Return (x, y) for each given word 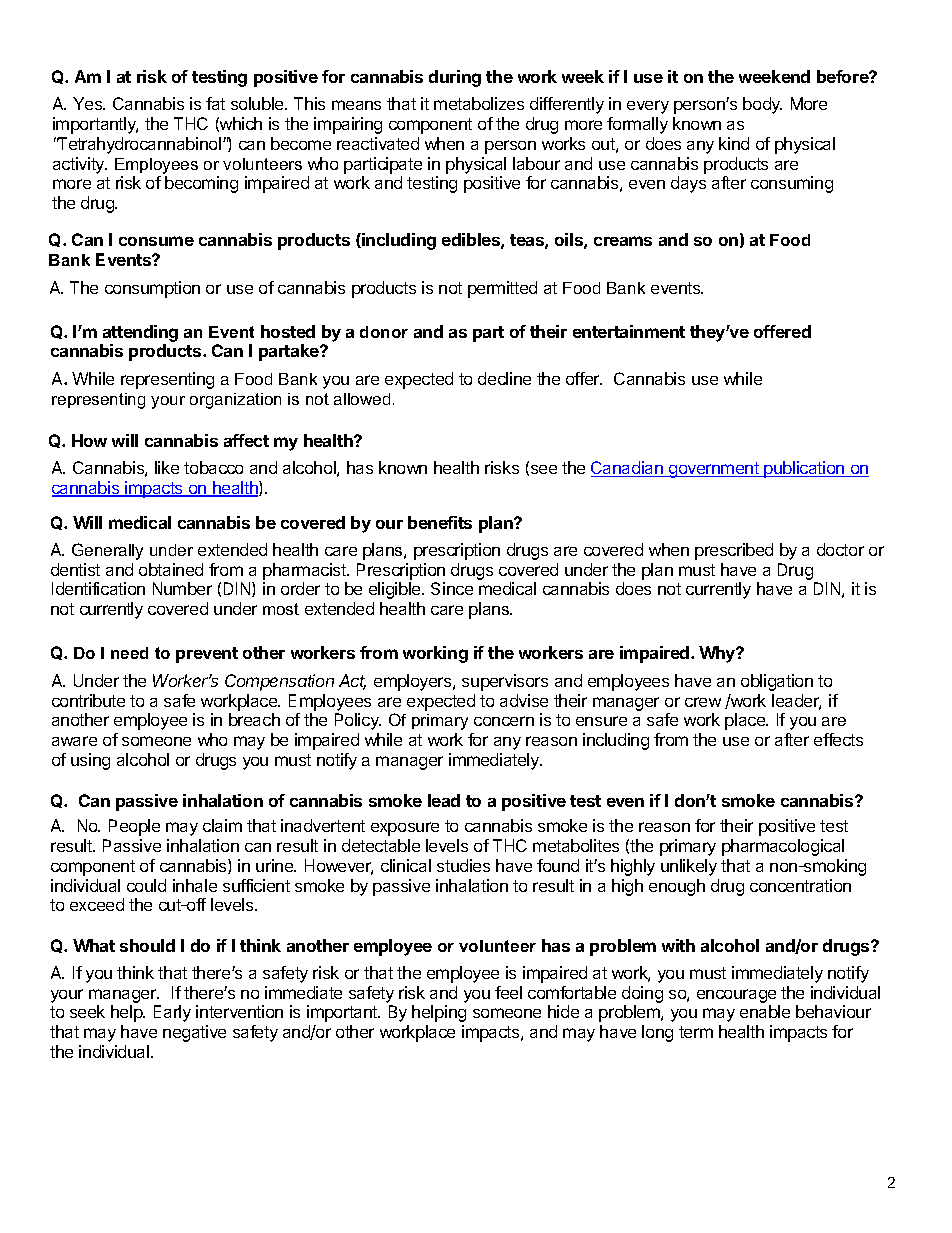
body (762, 105)
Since (452, 588)
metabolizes (479, 103)
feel (508, 992)
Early (172, 1013)
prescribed (734, 551)
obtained (171, 569)
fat (215, 103)
